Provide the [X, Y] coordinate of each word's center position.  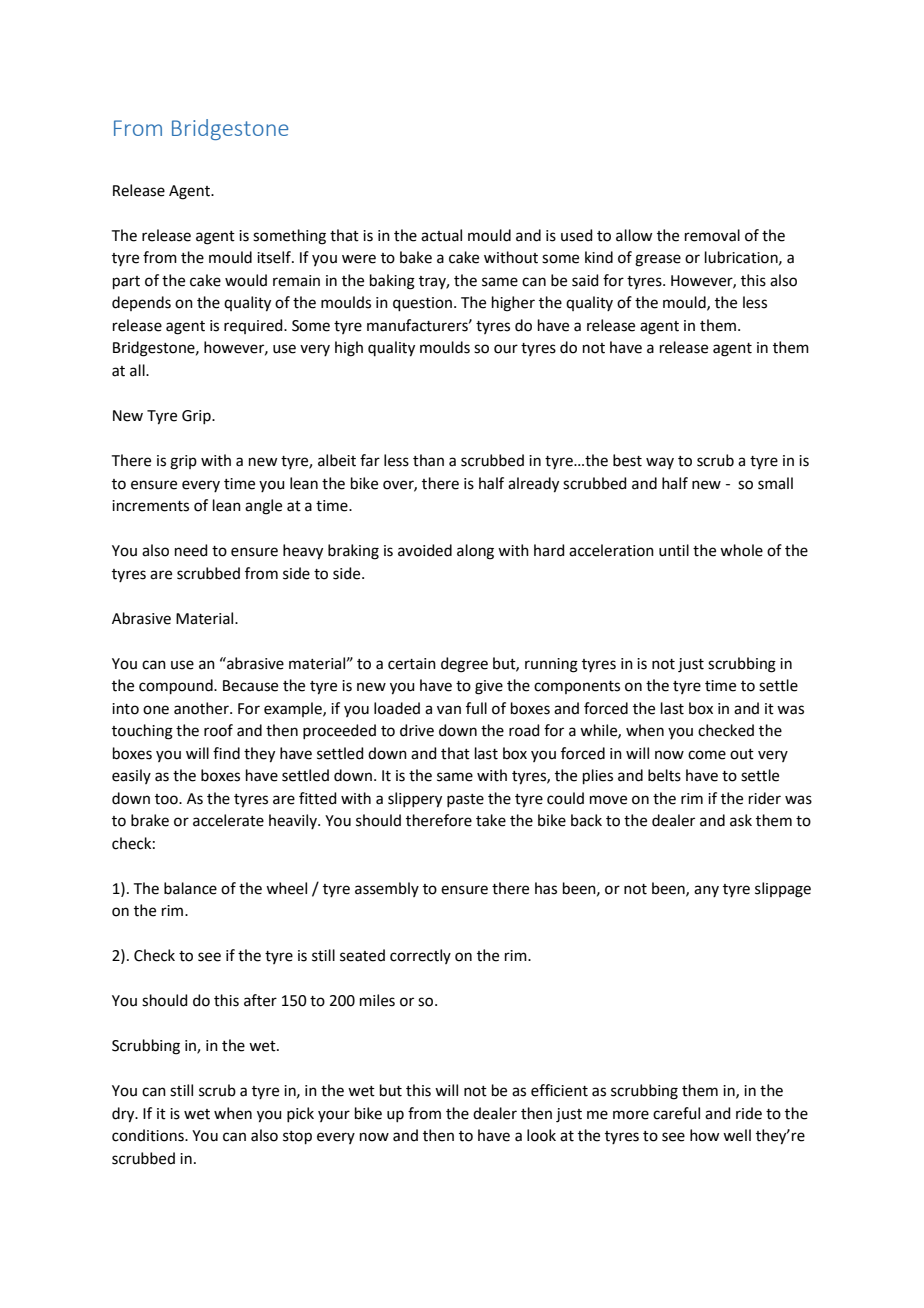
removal [712, 235]
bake [416, 257]
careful [676, 1113]
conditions [149, 1135]
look [541, 1135]
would [246, 280]
